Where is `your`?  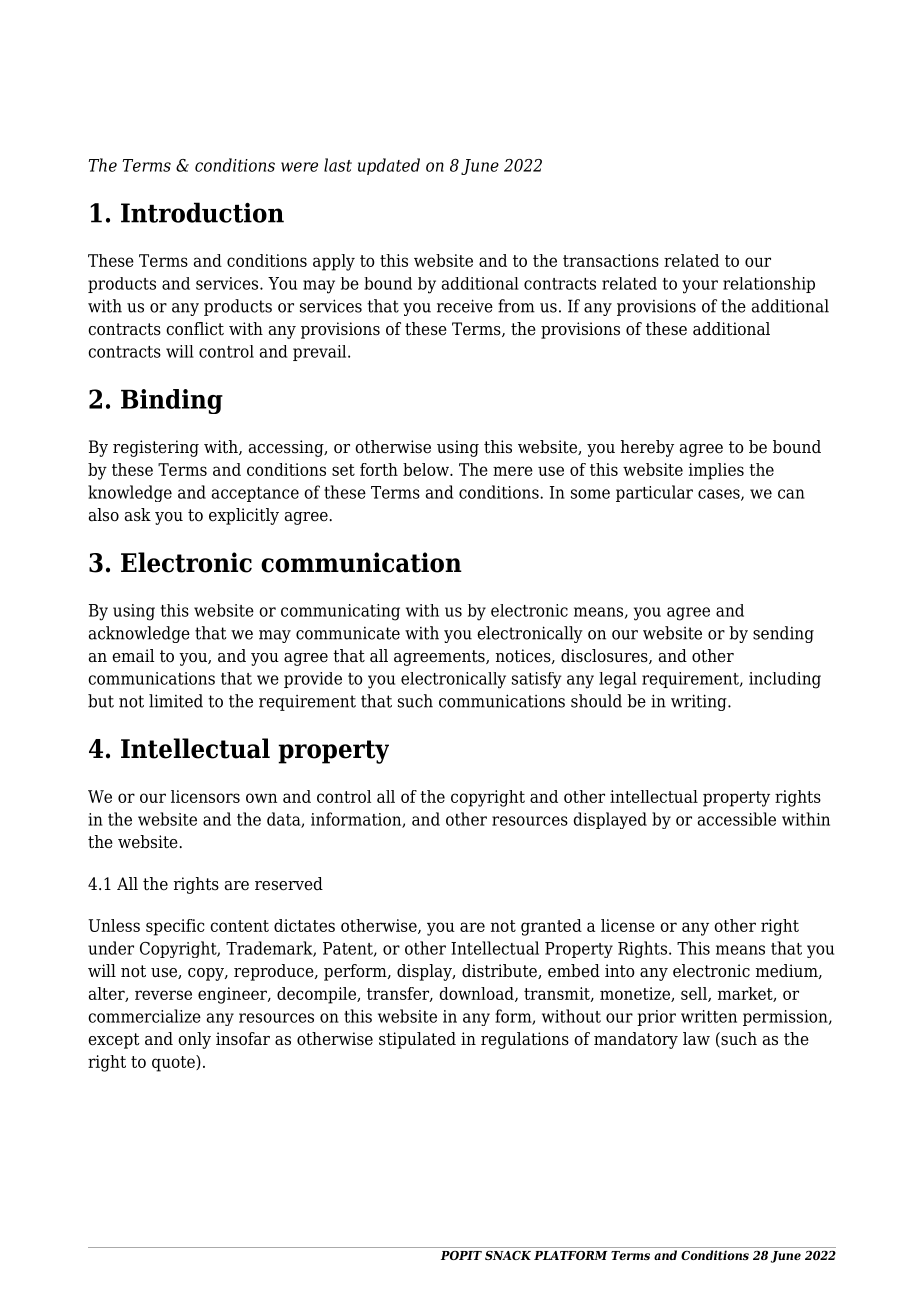
your is located at coordinates (700, 287).
